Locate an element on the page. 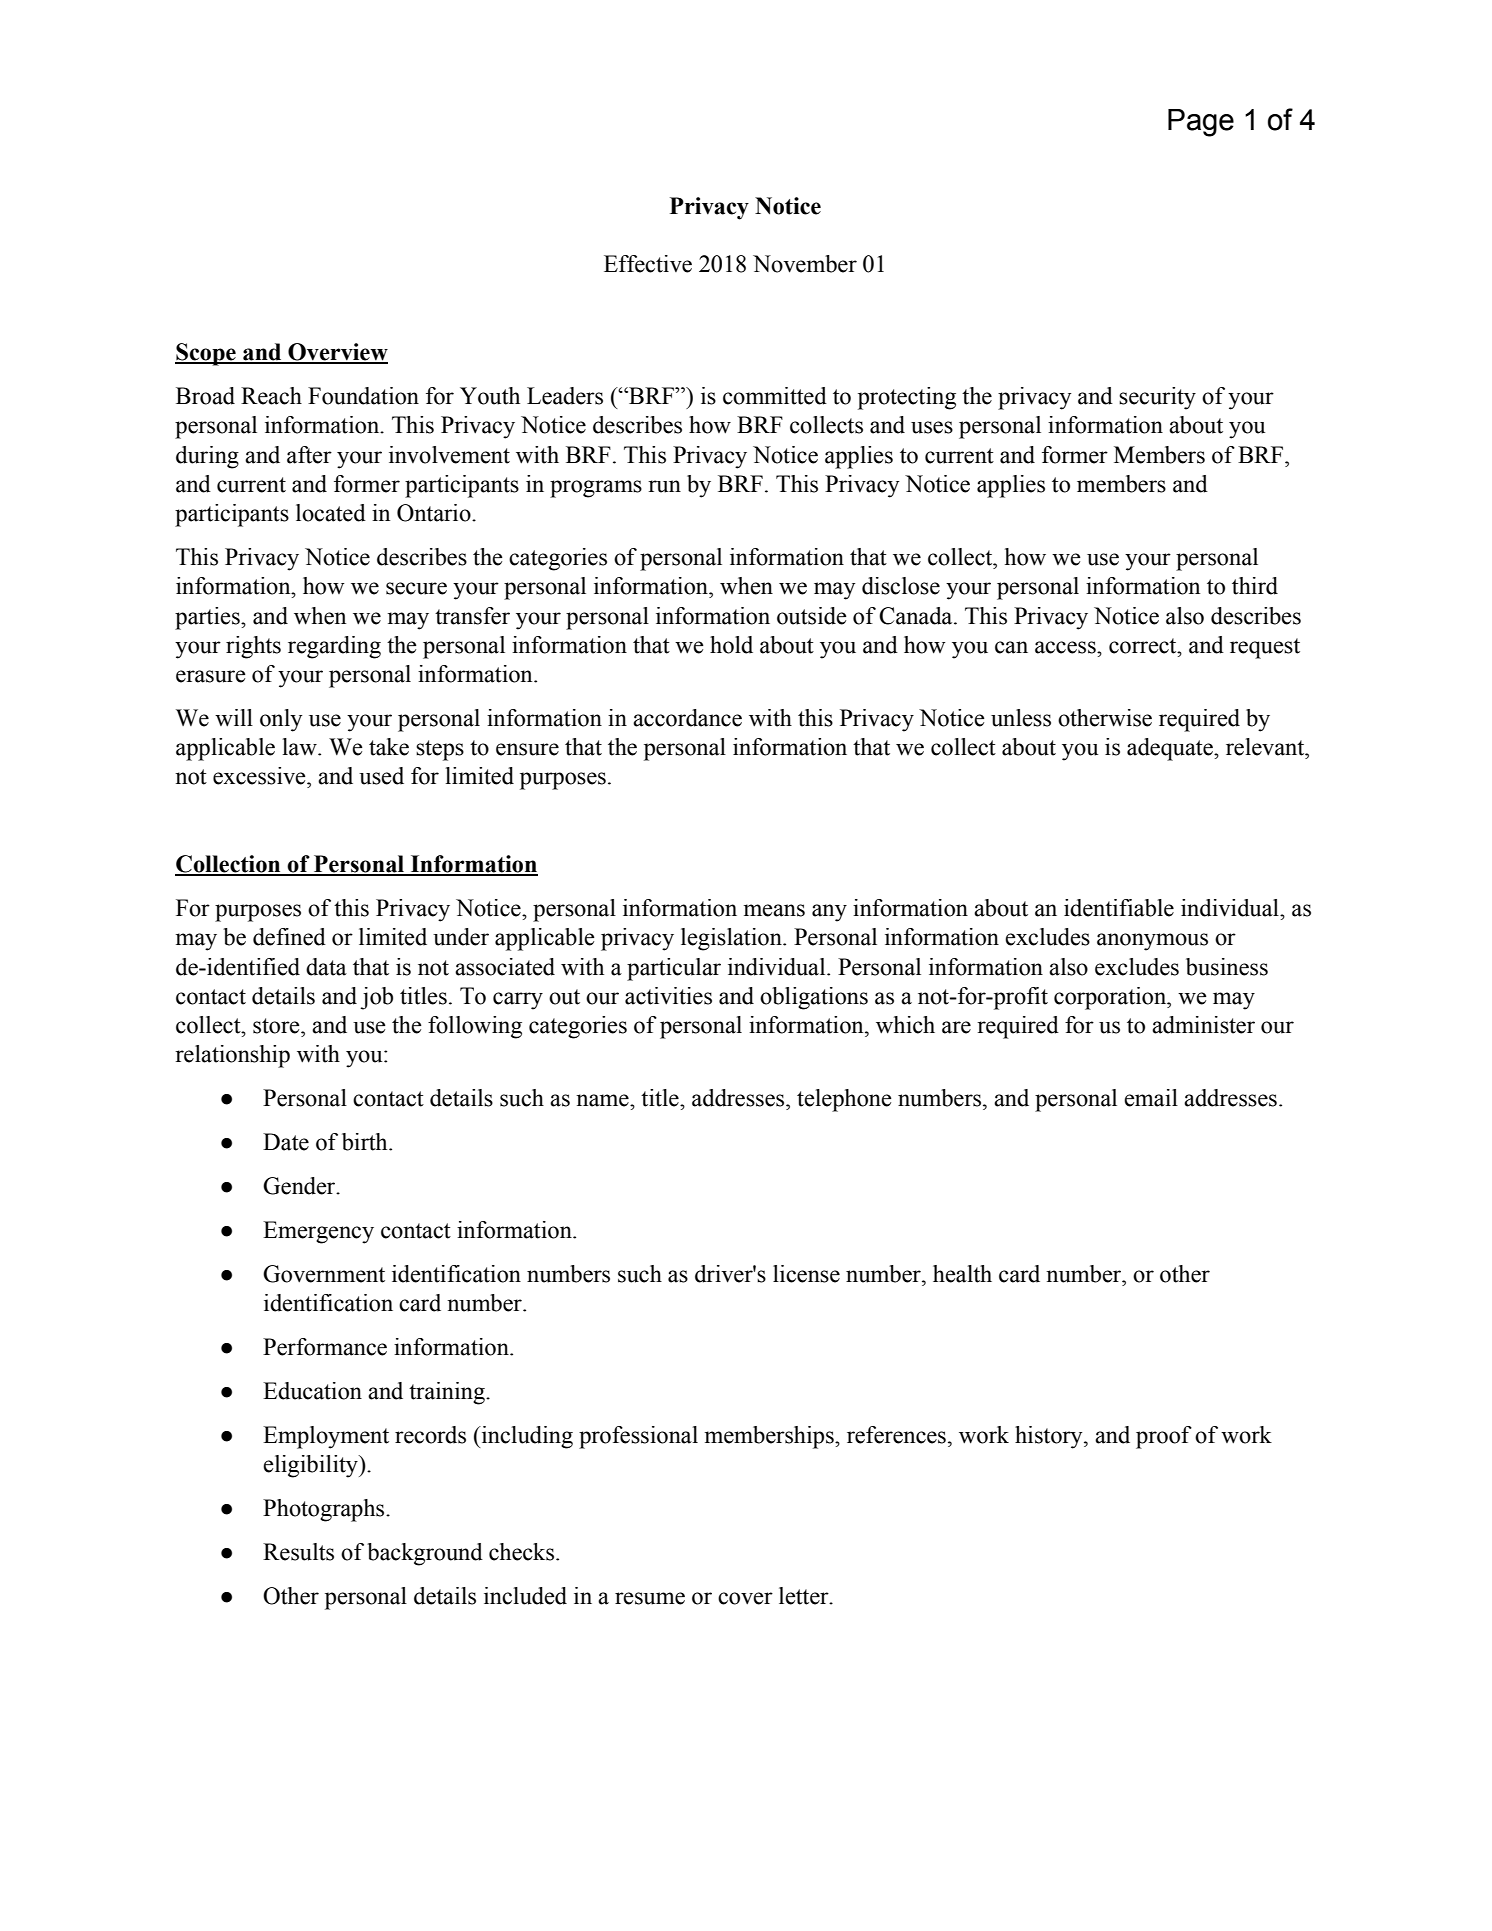  means is located at coordinates (774, 910).
